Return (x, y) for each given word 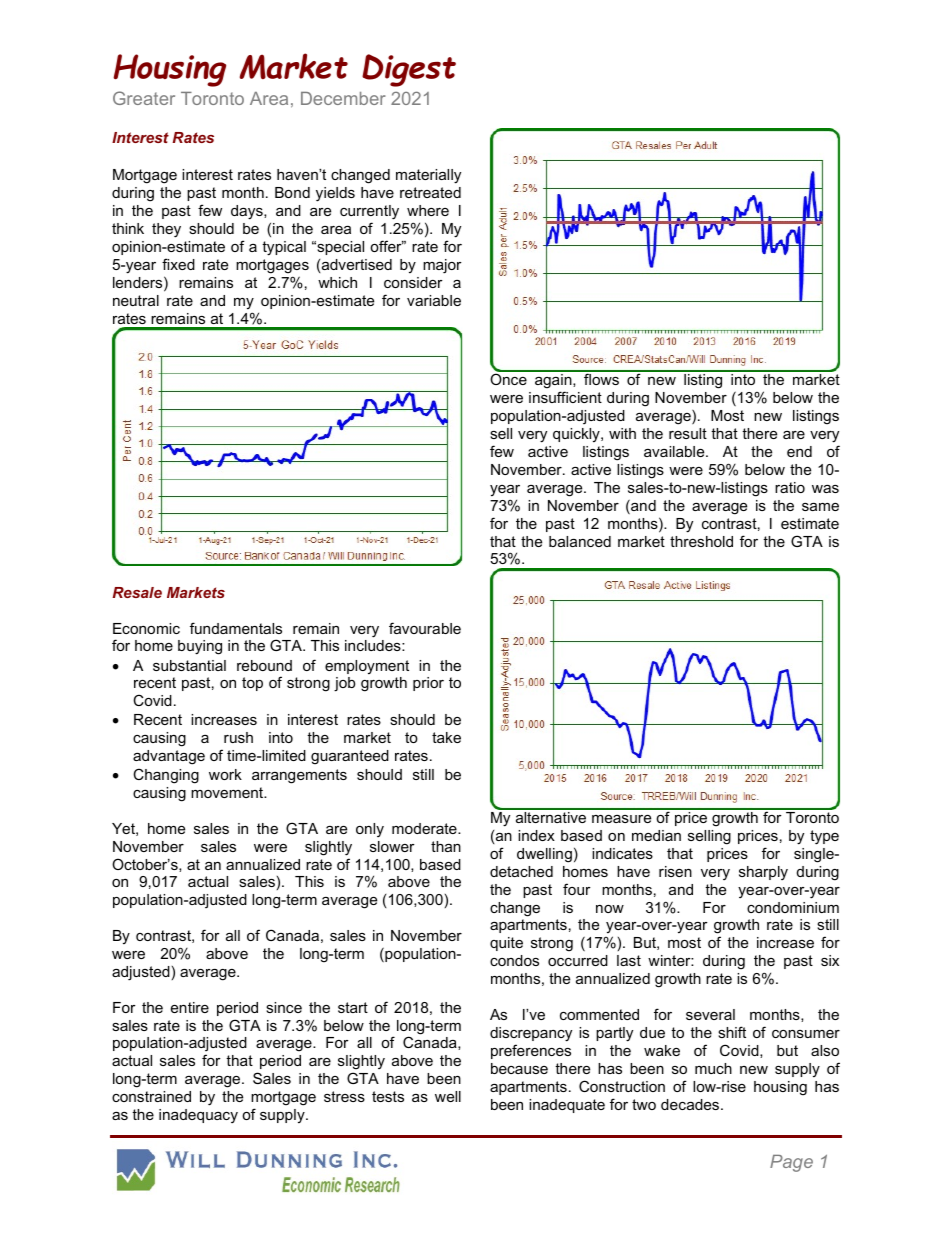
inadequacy (198, 1116)
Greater (144, 98)
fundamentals (236, 628)
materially (428, 176)
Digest (409, 70)
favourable (425, 628)
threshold (701, 541)
